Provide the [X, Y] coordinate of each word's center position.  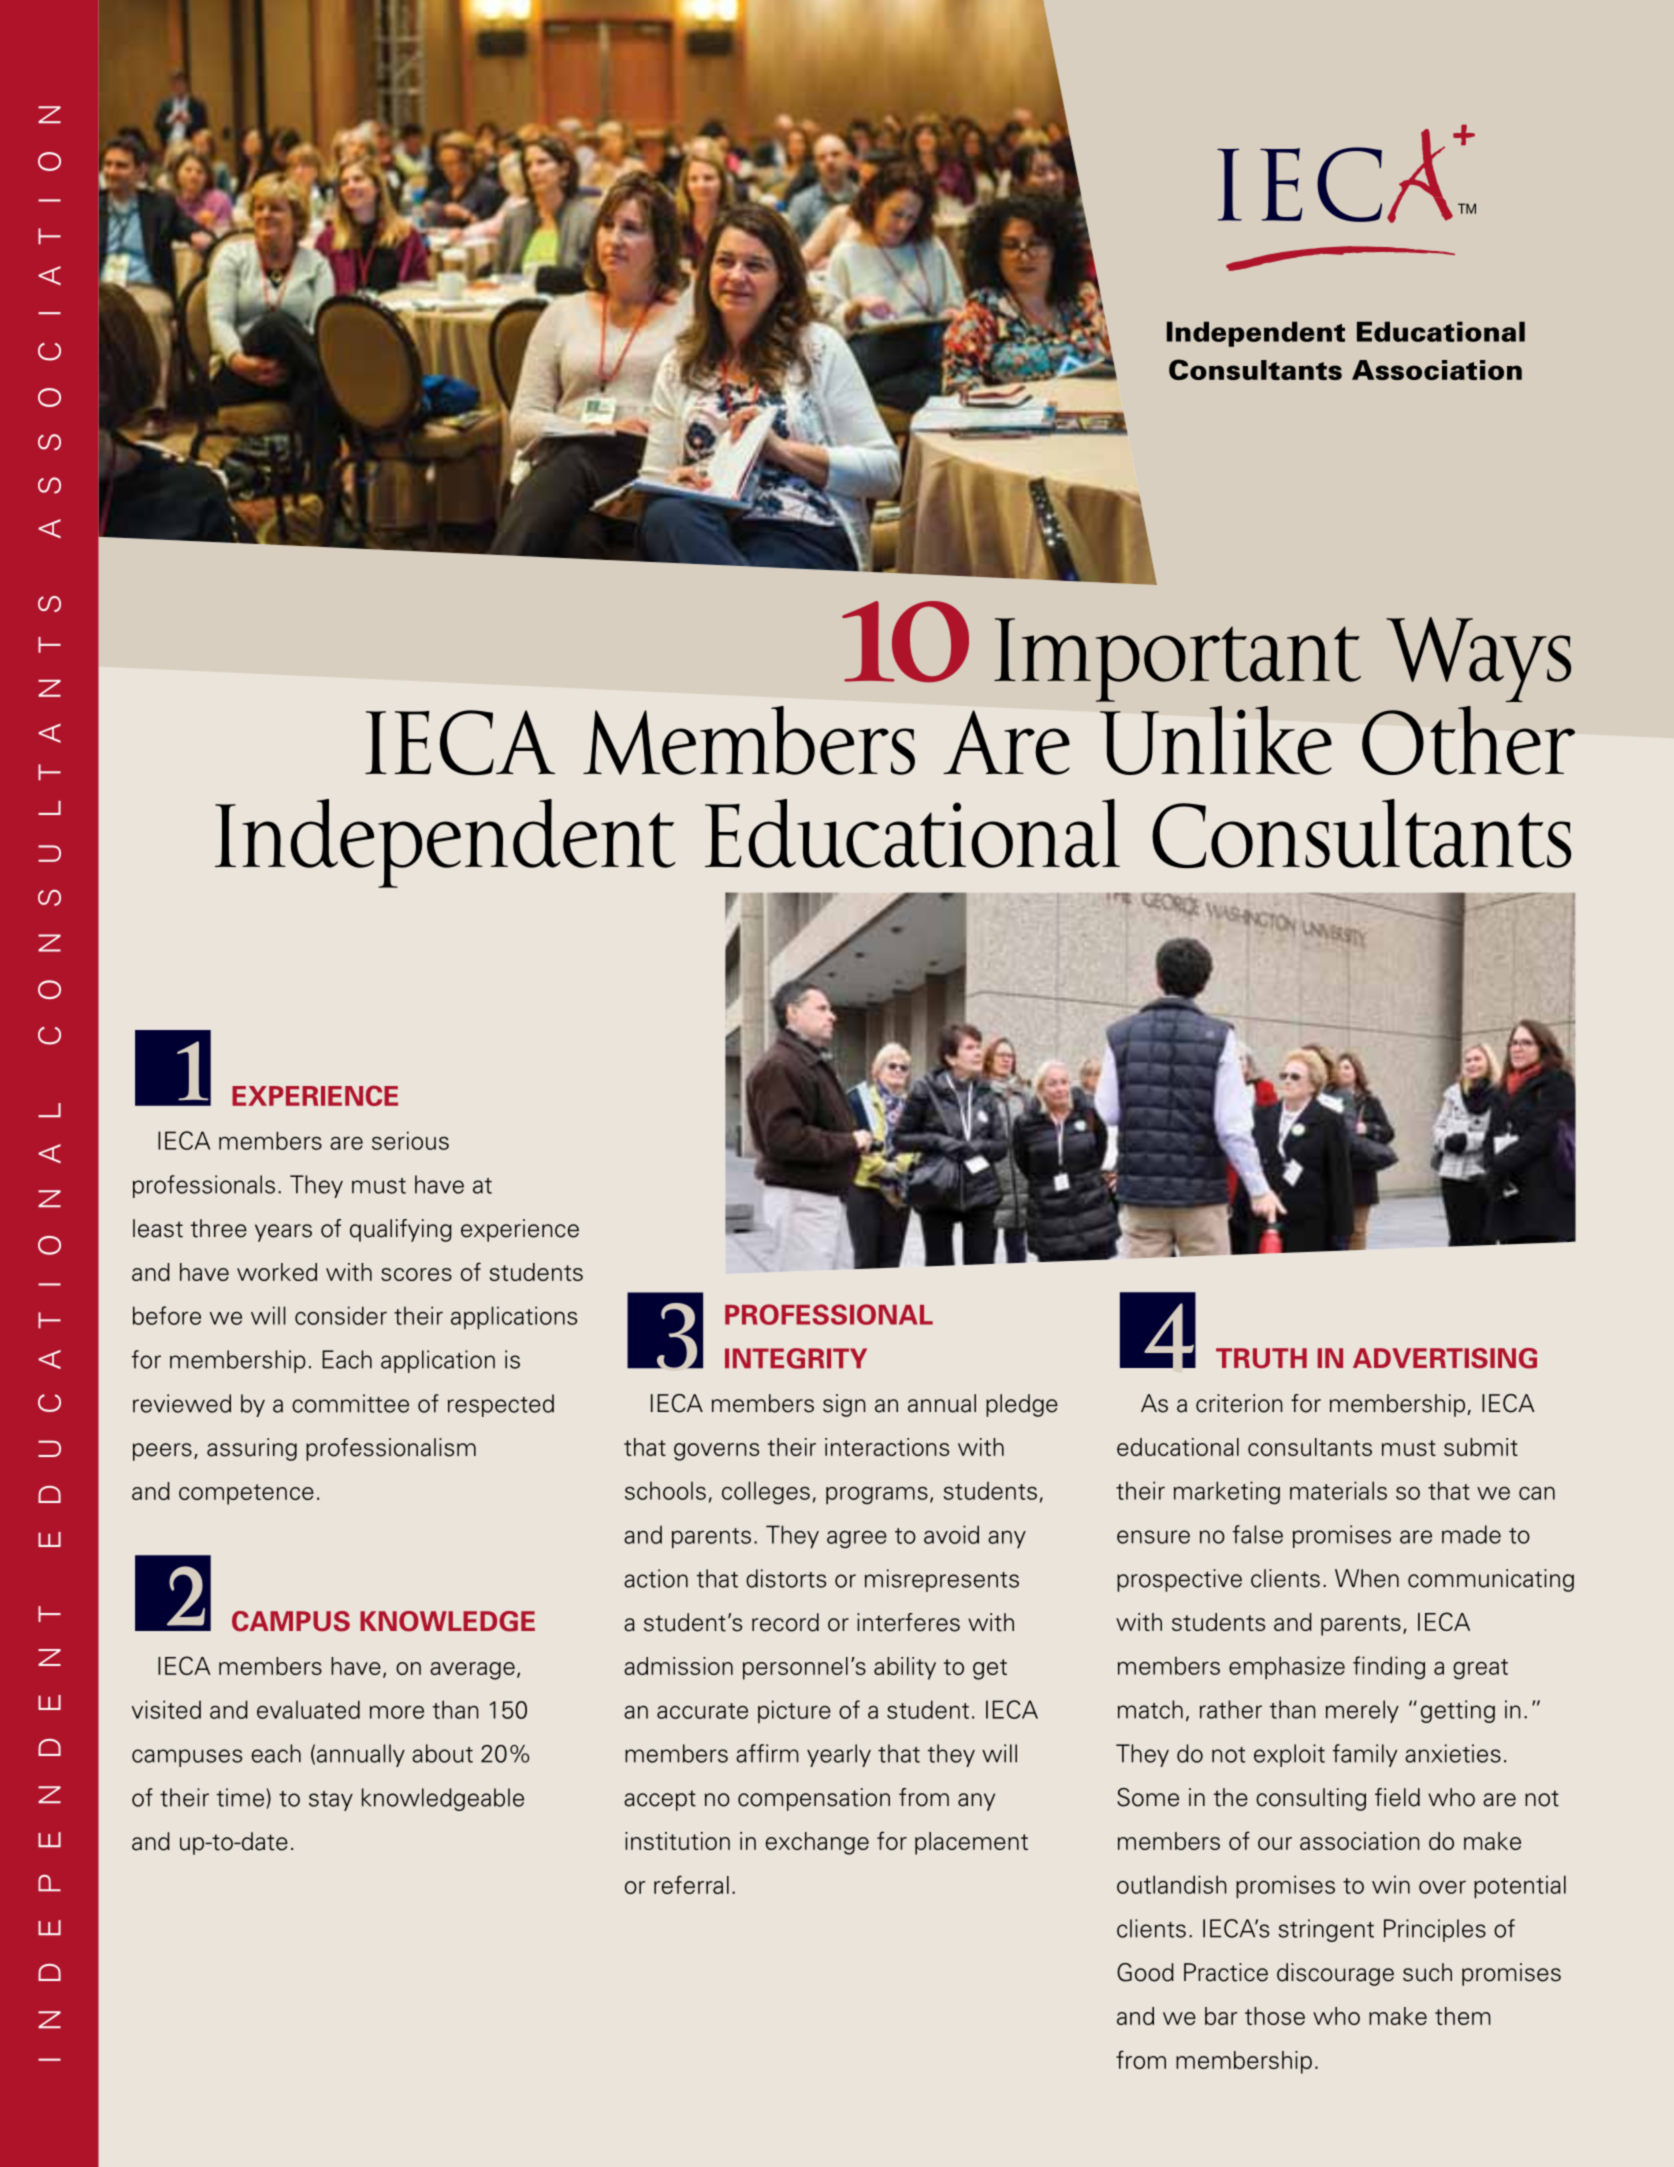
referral [691, 1884]
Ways [1478, 659]
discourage [1335, 1974]
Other [1468, 740]
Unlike [1216, 740]
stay [331, 1801]
